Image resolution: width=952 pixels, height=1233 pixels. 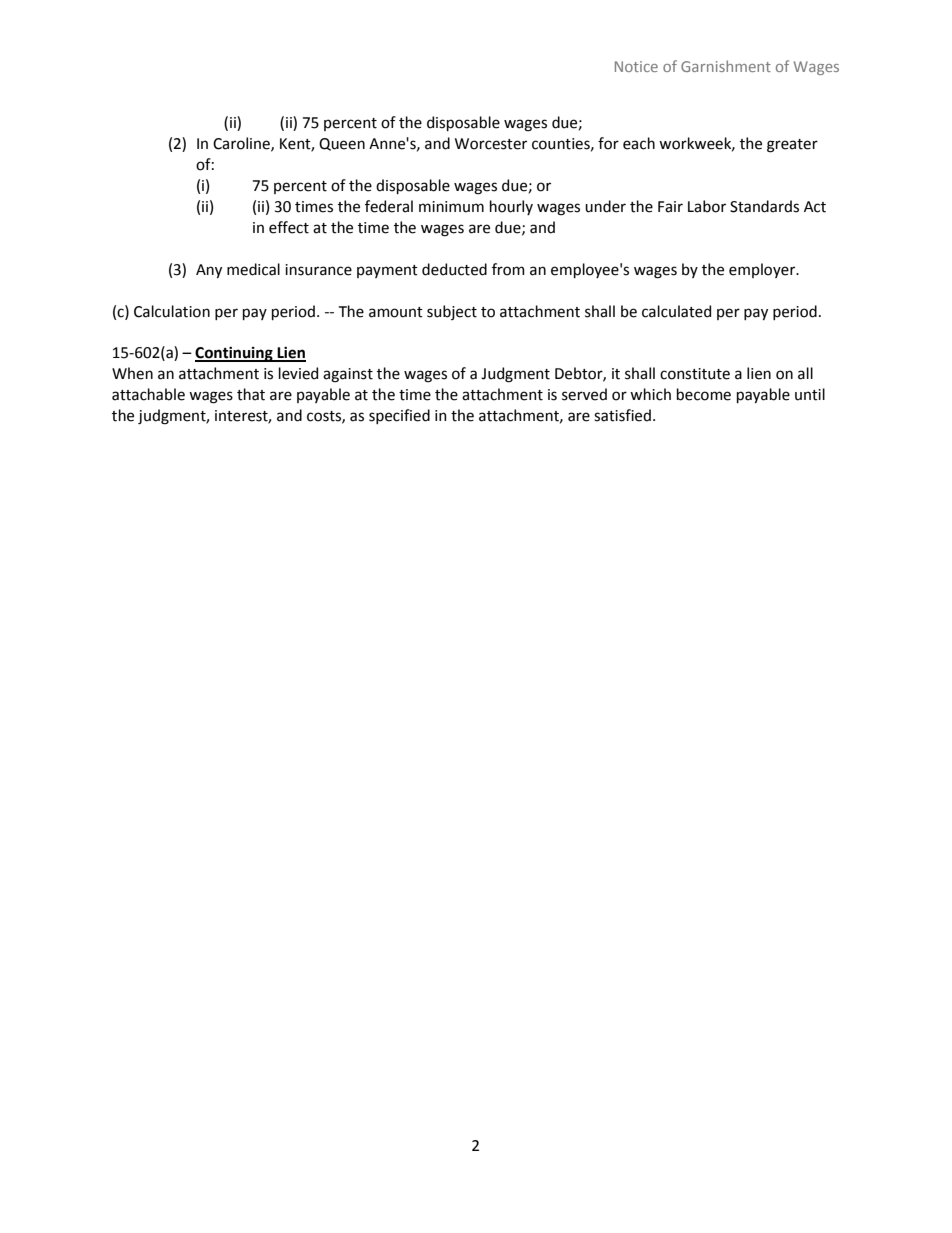 I want to click on calculated, so click(x=676, y=311).
